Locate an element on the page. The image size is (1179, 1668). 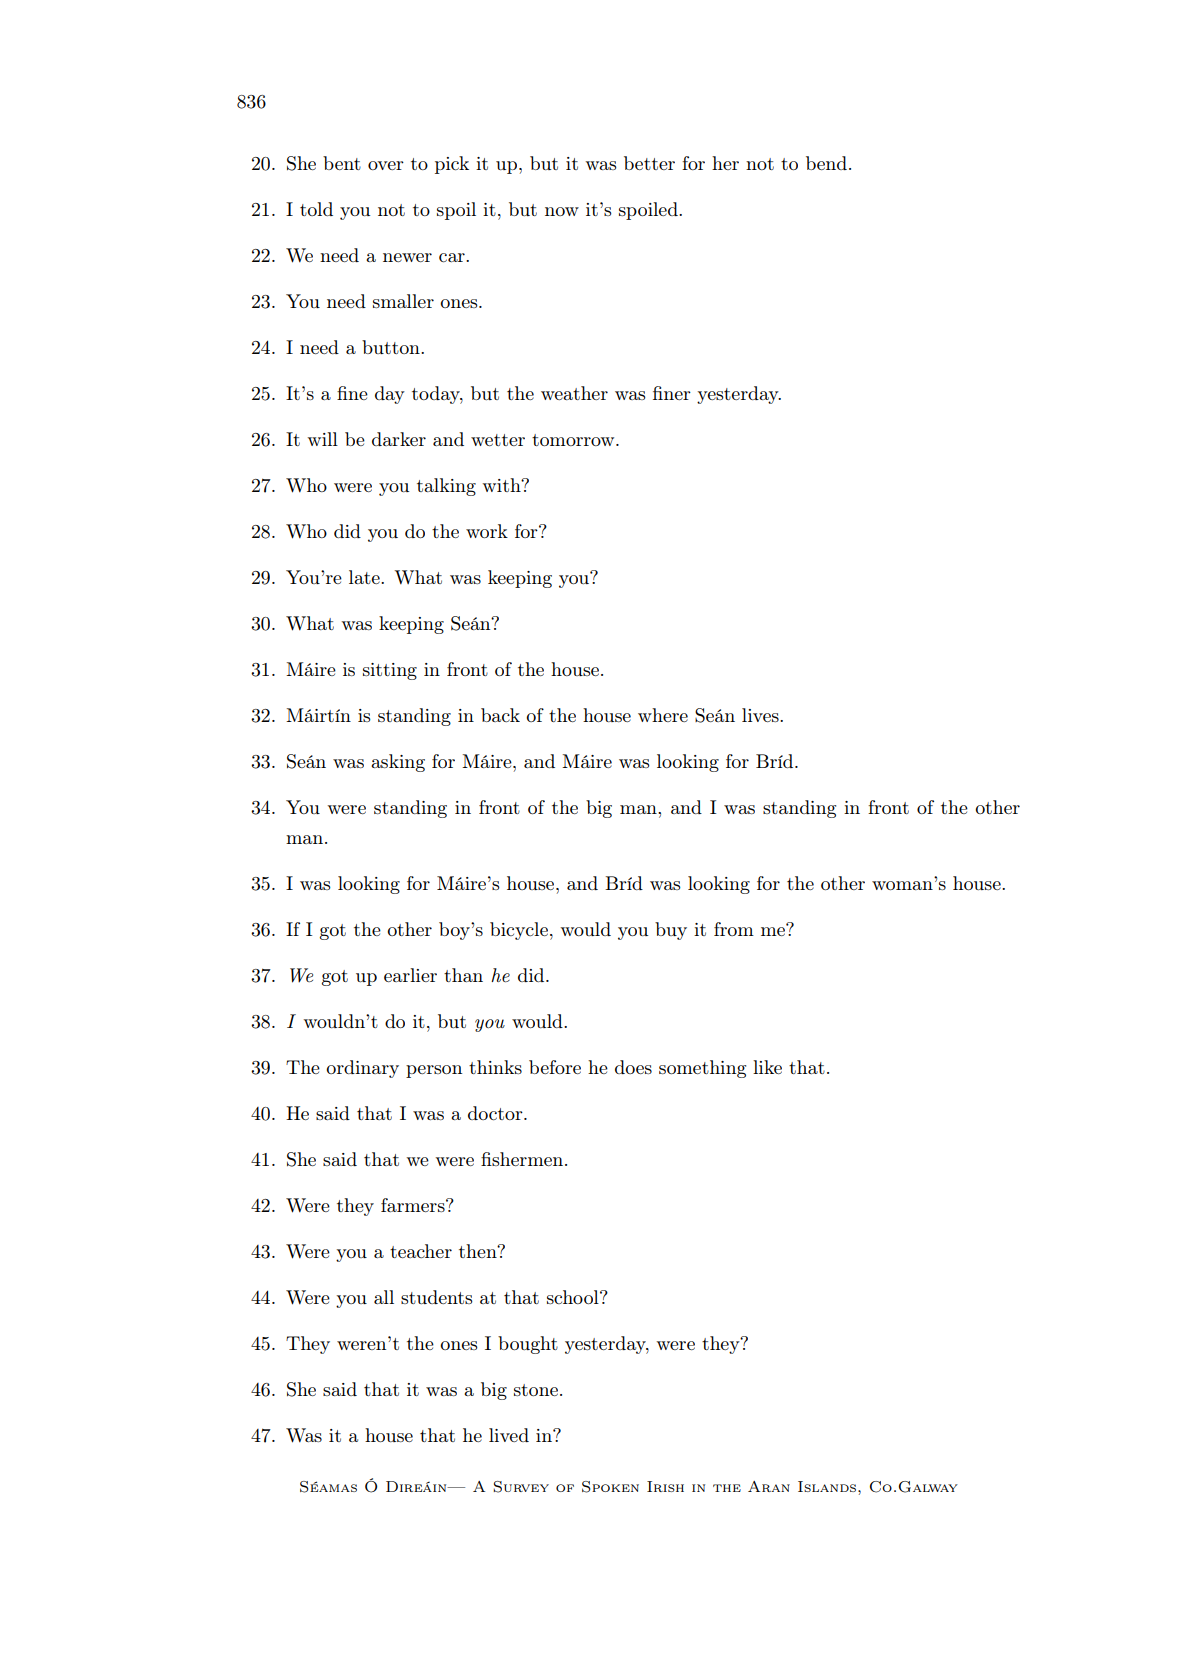
over is located at coordinates (386, 165).
